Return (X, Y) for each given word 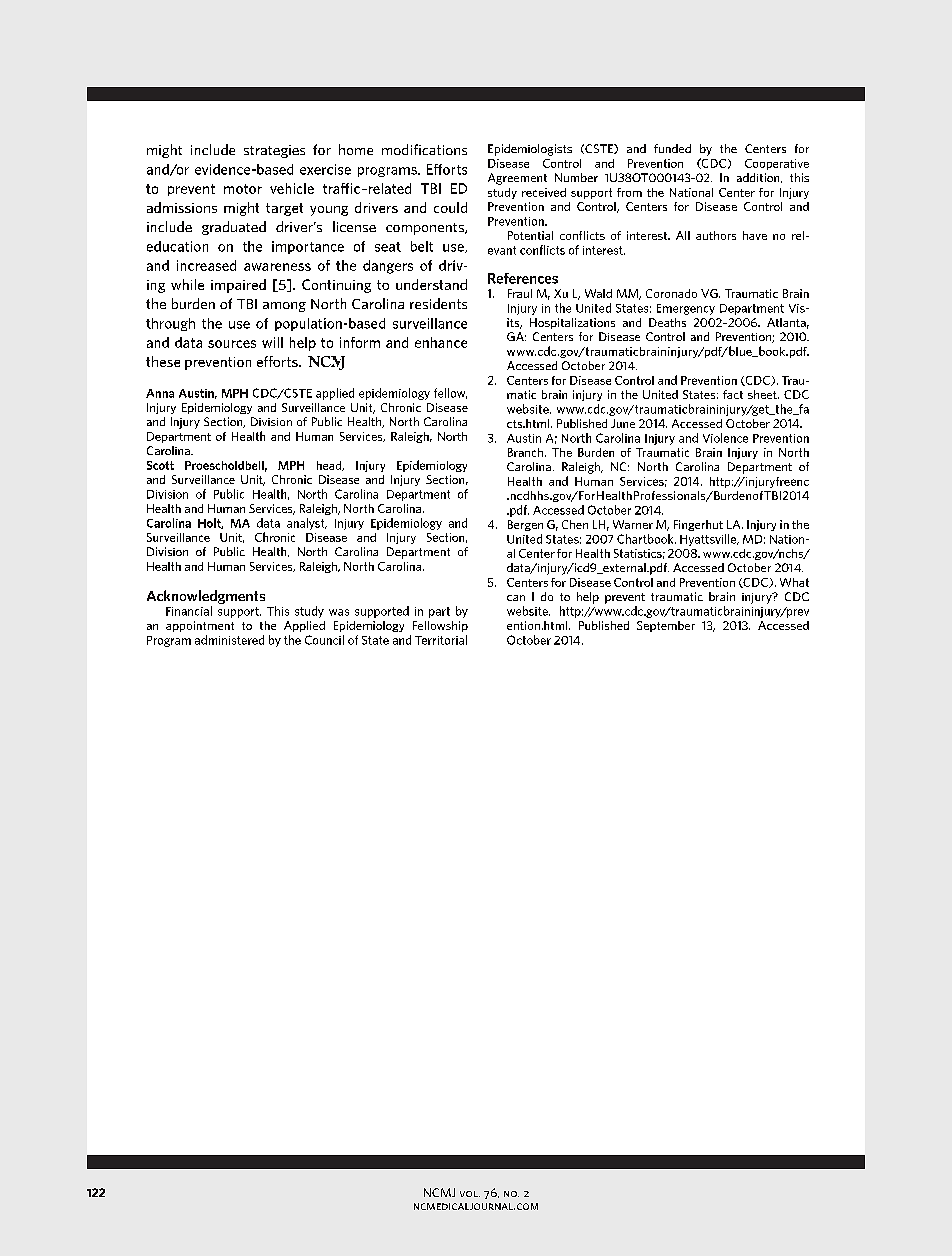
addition (759, 178)
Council (324, 640)
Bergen (525, 525)
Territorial (441, 640)
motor (243, 189)
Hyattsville (709, 540)
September (666, 626)
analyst (307, 524)
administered (229, 640)
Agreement (517, 179)
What (794, 582)
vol (470, 1194)
